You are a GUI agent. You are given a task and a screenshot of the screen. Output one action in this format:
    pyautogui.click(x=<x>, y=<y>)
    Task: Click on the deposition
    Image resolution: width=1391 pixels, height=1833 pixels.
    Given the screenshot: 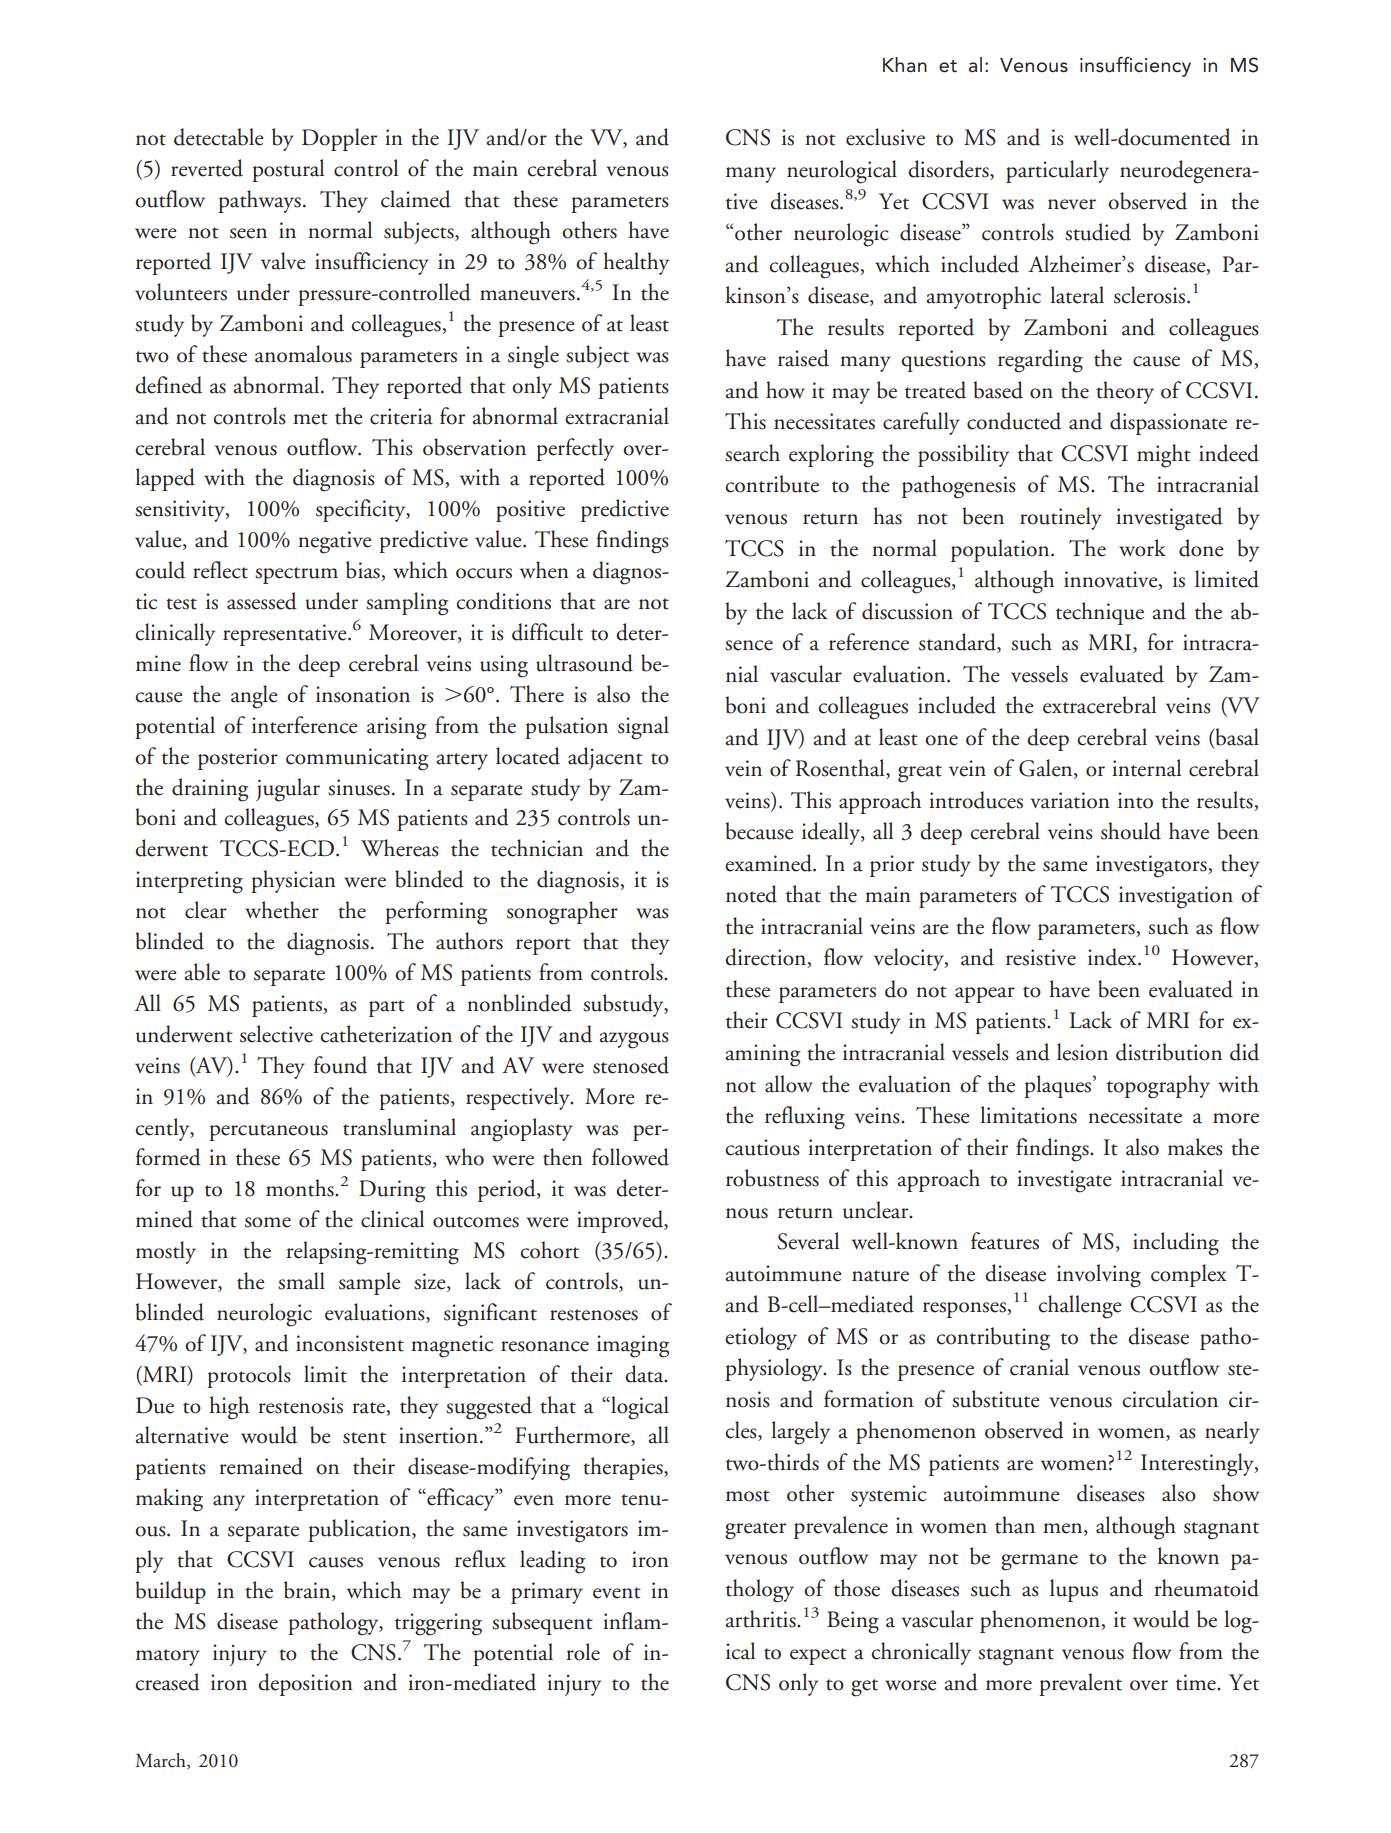 What is the action you would take?
    pyautogui.click(x=305, y=1684)
